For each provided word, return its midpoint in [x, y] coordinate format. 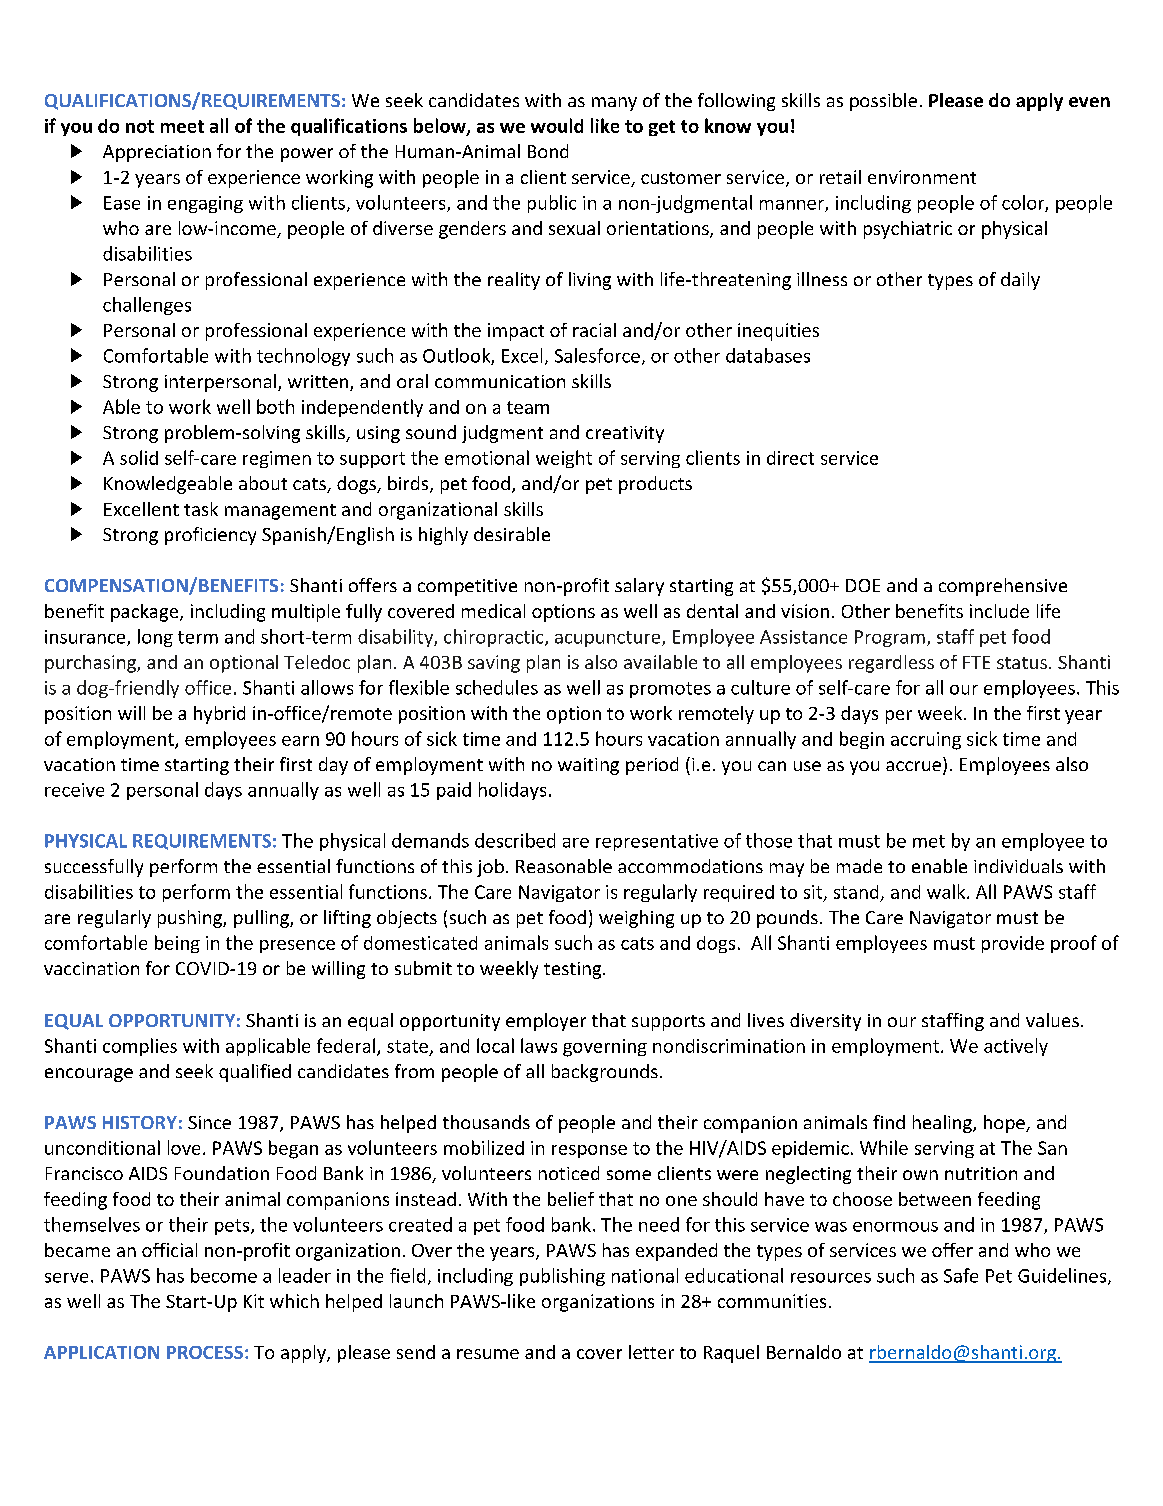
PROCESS [205, 1352]
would [557, 125]
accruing [926, 741]
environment [922, 177]
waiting [588, 766]
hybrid [219, 715]
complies [140, 1047]
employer [546, 1022]
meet [182, 126]
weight [564, 459]
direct [790, 458]
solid [139, 457]
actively [1016, 1047]
